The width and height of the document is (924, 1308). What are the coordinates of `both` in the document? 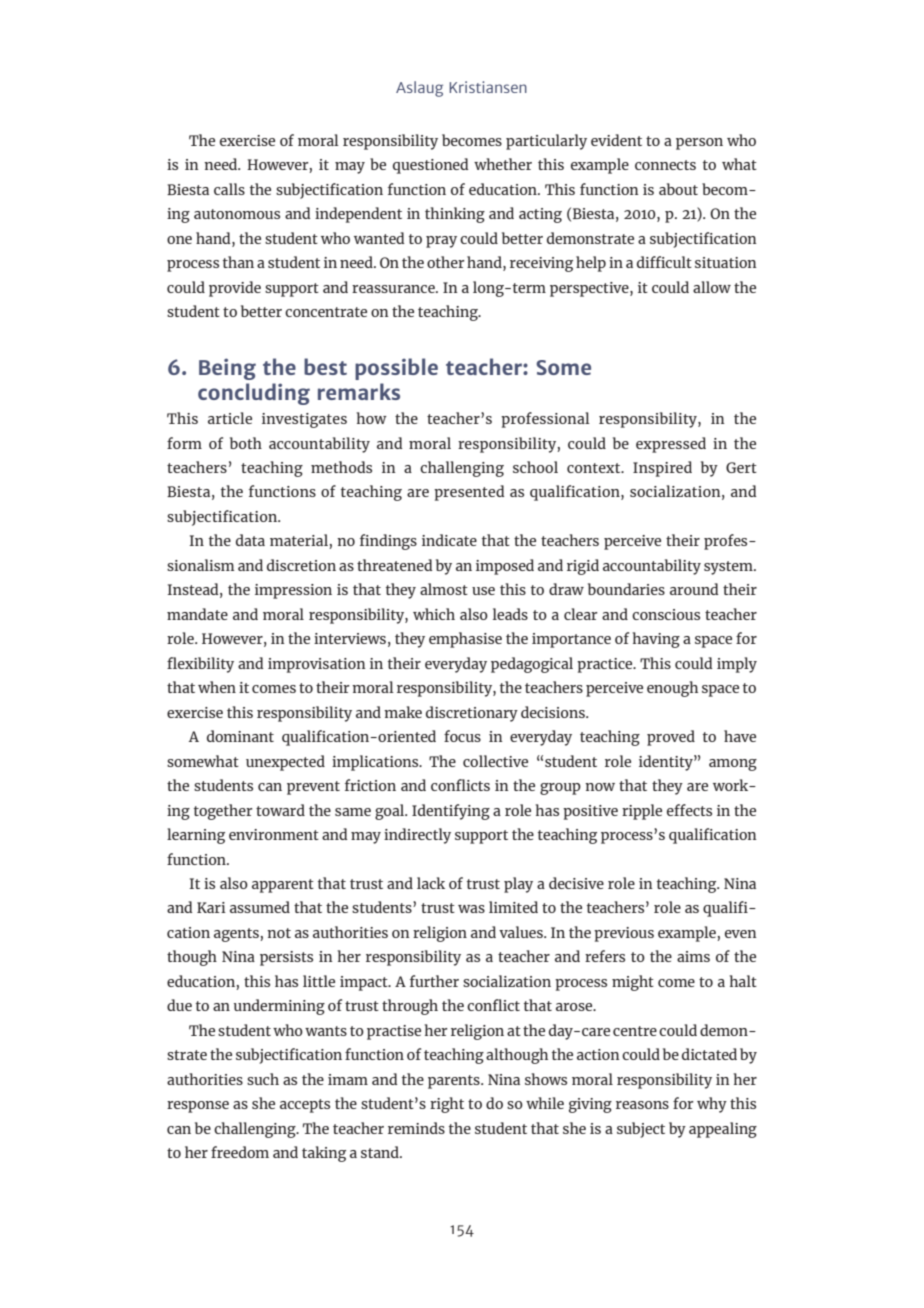 It's located at (246, 443).
